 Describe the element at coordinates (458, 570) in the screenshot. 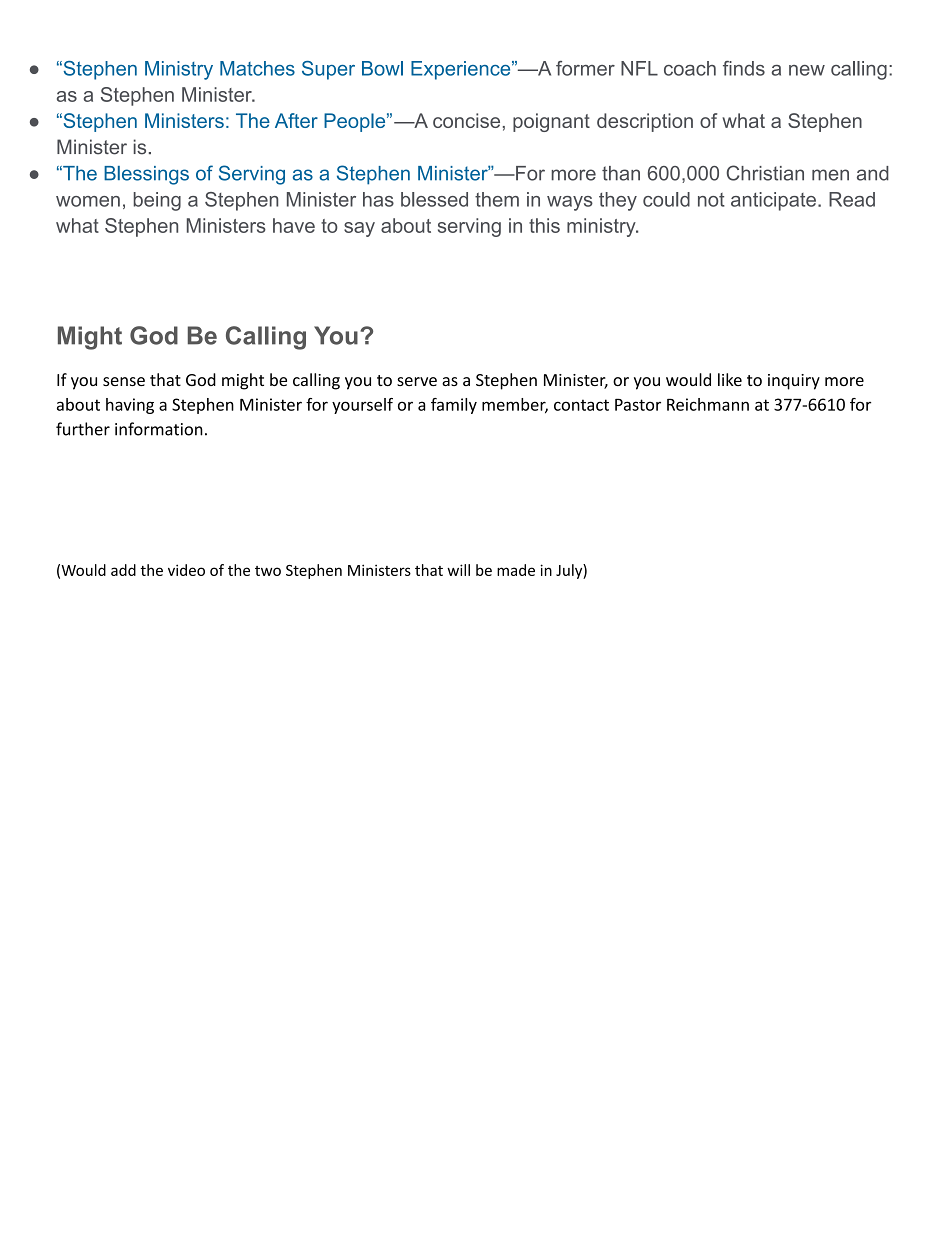

I see `will` at that location.
